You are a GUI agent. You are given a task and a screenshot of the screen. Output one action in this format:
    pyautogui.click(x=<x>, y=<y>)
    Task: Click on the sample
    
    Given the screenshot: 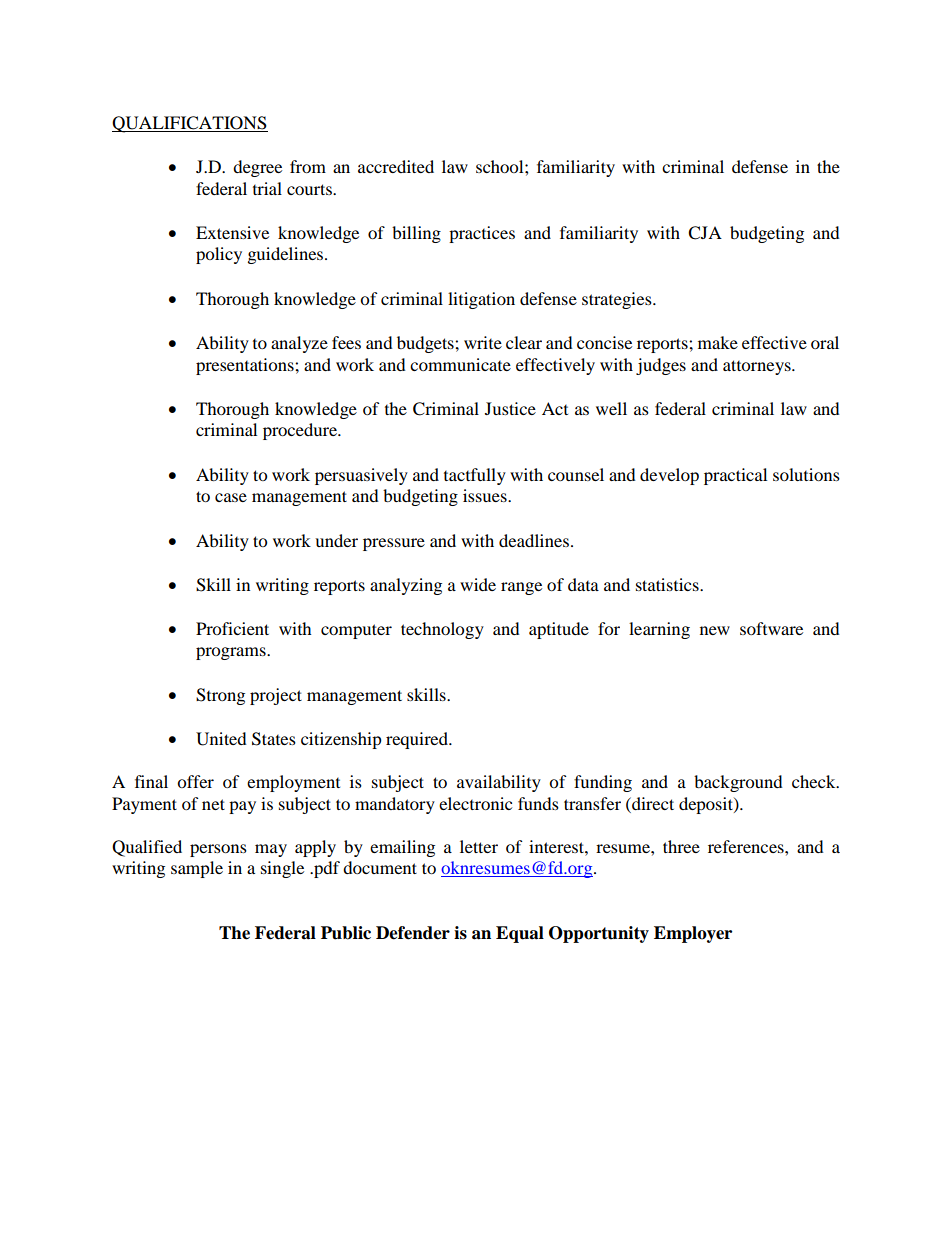 What is the action you would take?
    pyautogui.click(x=197, y=869)
